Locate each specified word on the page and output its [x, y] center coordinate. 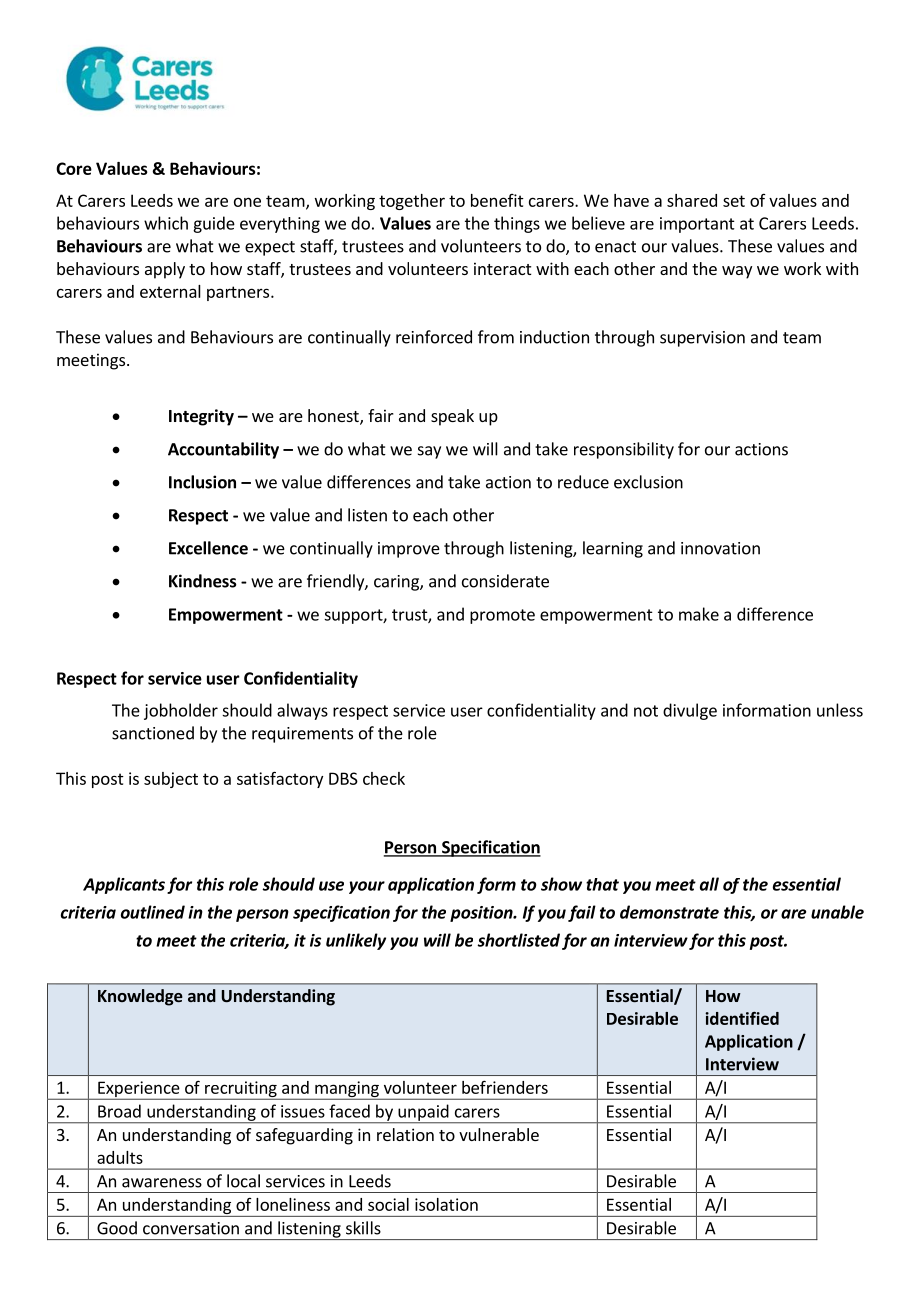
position [482, 914]
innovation [720, 548]
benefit [497, 200]
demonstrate [669, 912]
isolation [446, 1204]
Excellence [208, 548]
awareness [162, 1183]
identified [742, 1018]
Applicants [124, 885]
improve [409, 550]
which [166, 223]
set [734, 201]
